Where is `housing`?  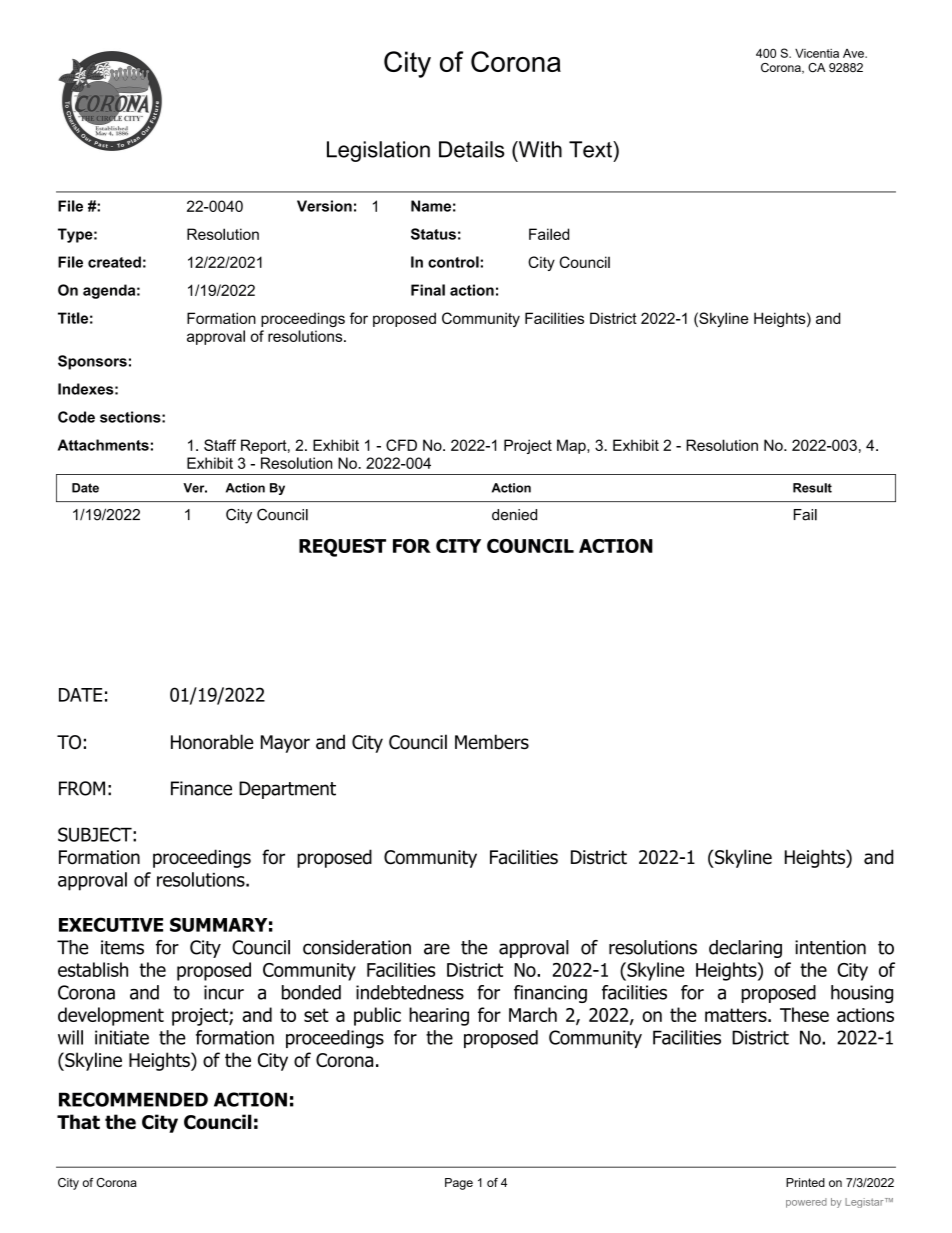 housing is located at coordinates (862, 994).
